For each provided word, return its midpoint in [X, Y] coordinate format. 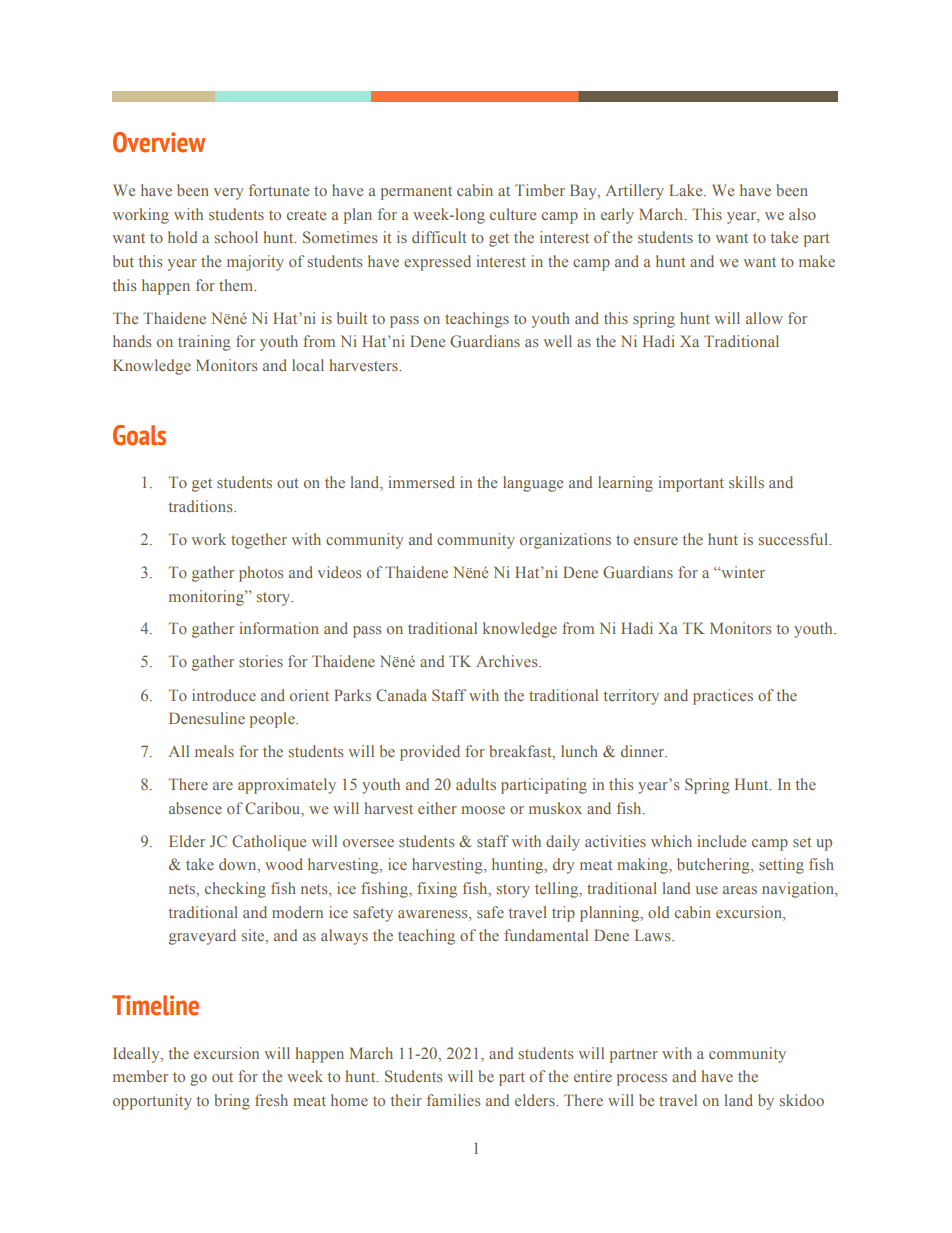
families [453, 1100]
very [228, 194]
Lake [687, 190]
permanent [416, 193]
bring [232, 1102]
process [642, 1080]
